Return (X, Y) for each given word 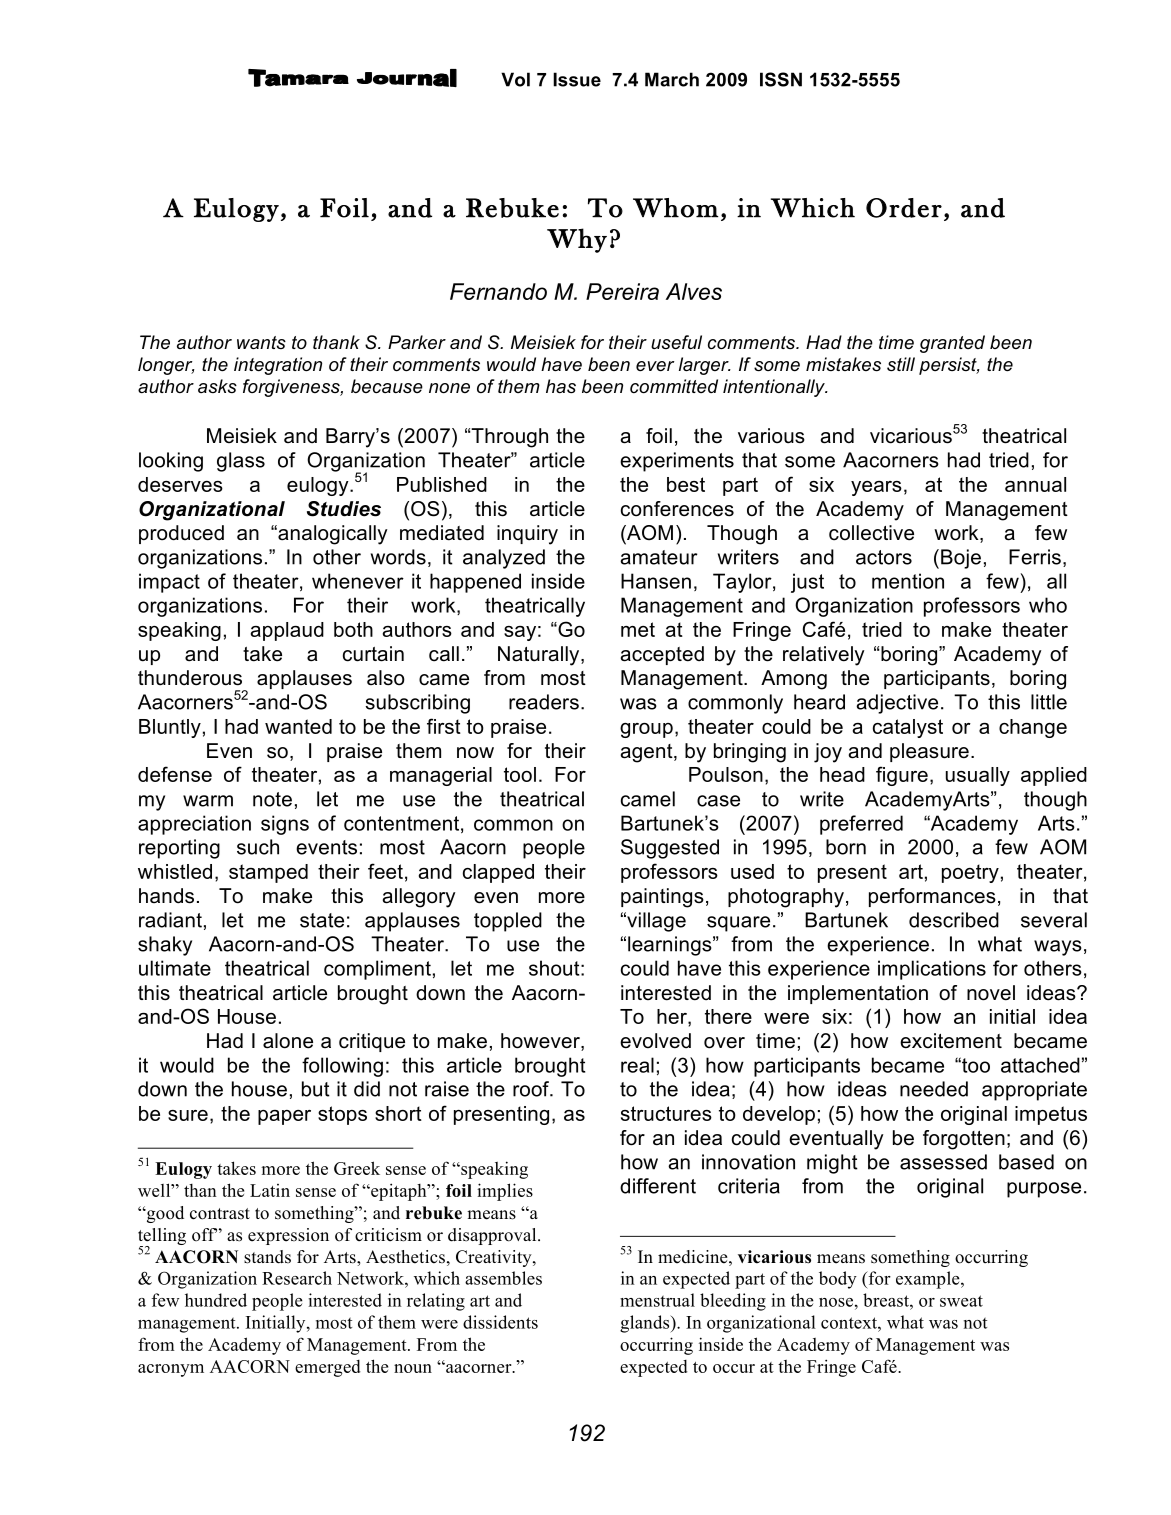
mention (908, 581)
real (637, 1065)
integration (278, 366)
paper (284, 1117)
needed (934, 1089)
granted (952, 344)
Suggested (670, 849)
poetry (970, 873)
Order (904, 208)
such (258, 847)
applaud (287, 631)
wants (261, 342)
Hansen (656, 581)
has (561, 386)
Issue (577, 79)
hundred (216, 1300)
